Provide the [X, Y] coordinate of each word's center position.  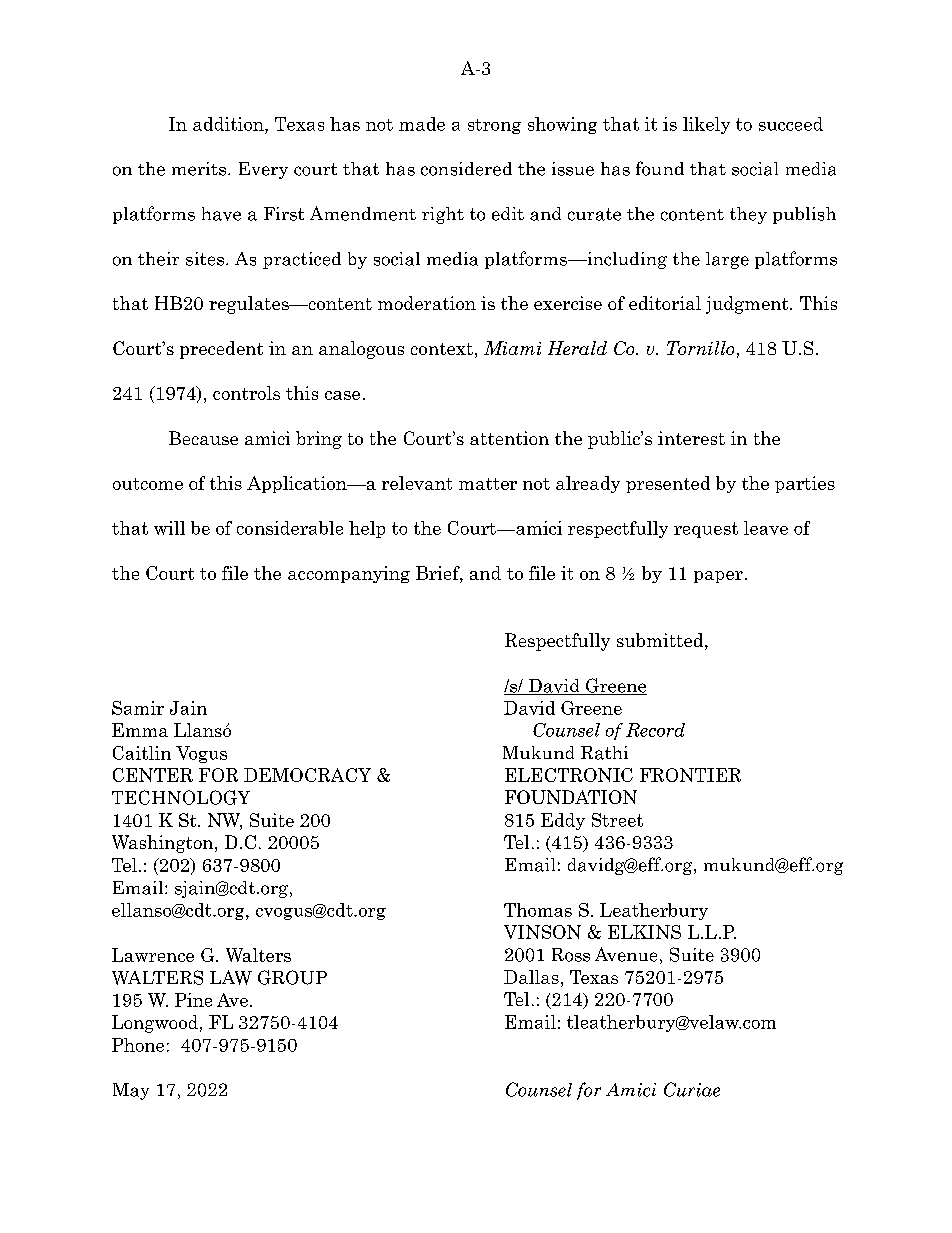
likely [706, 125]
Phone [138, 1045]
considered [466, 169]
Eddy [563, 821]
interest [691, 438]
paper [718, 577]
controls [246, 393]
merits [199, 169]
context [442, 349]
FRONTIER [690, 775]
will [169, 528]
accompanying [349, 574]
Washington [164, 844]
